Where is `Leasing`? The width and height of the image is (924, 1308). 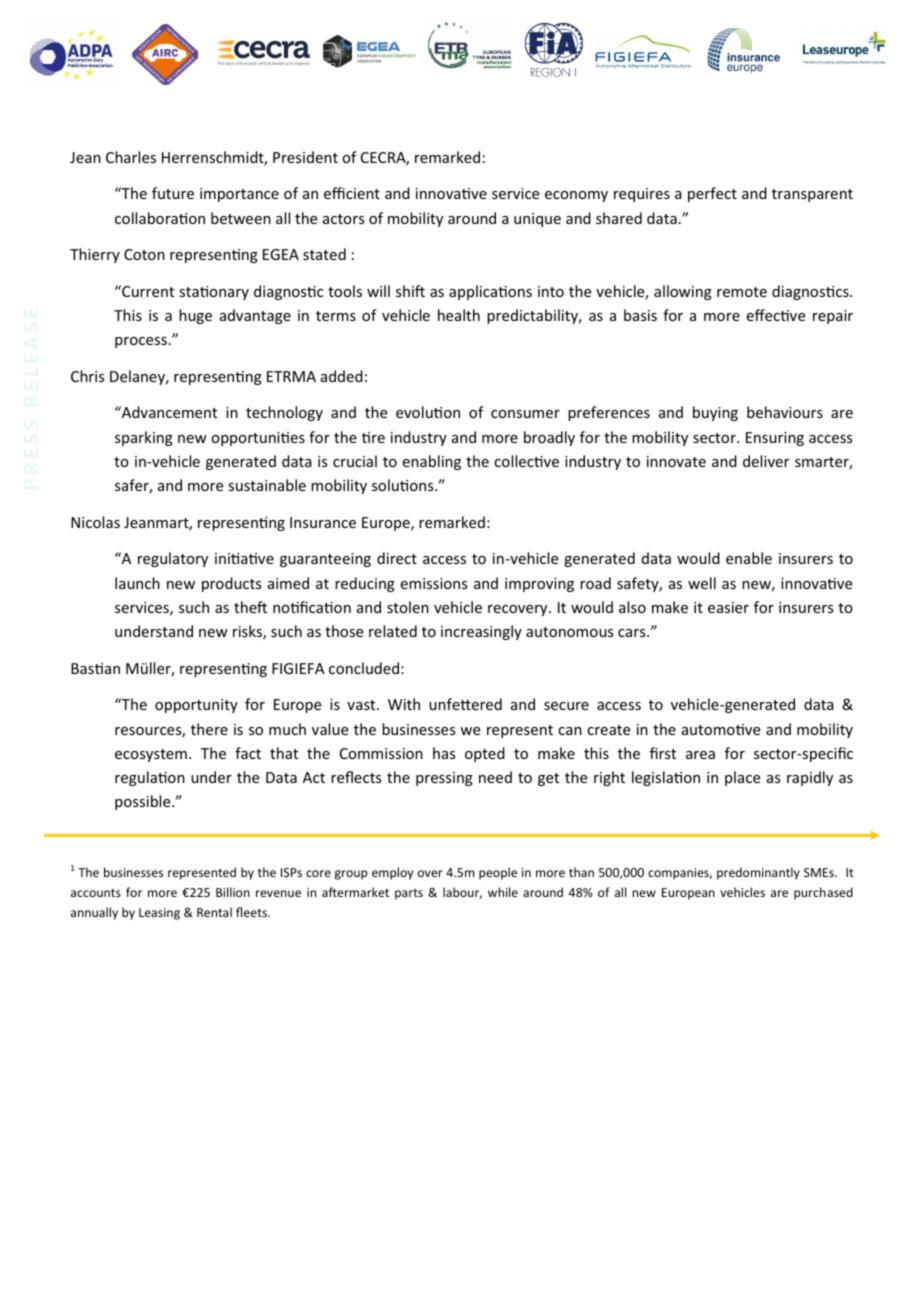
Leasing is located at coordinates (159, 914).
